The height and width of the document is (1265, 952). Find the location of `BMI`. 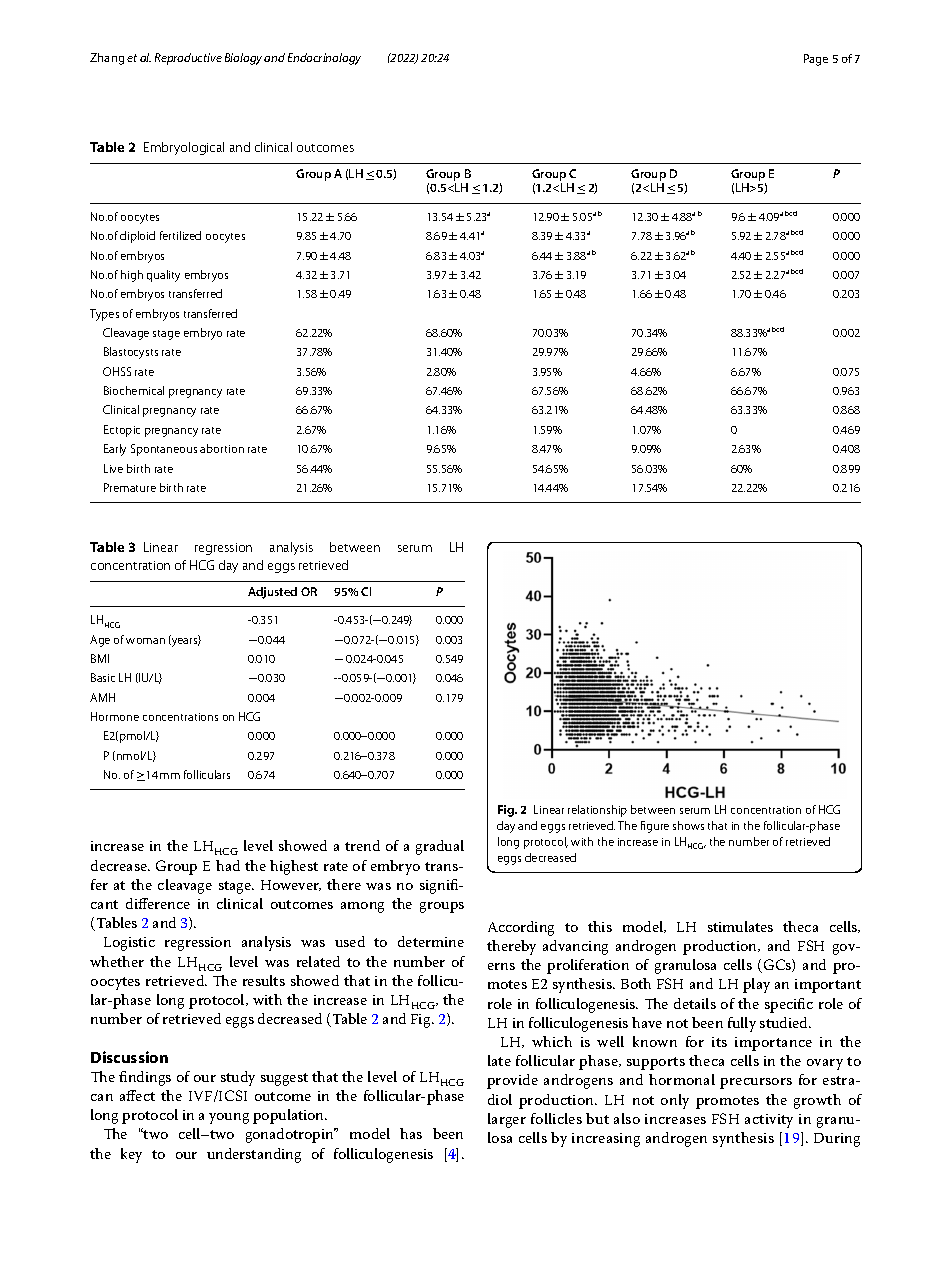

BMI is located at coordinates (100, 658).
